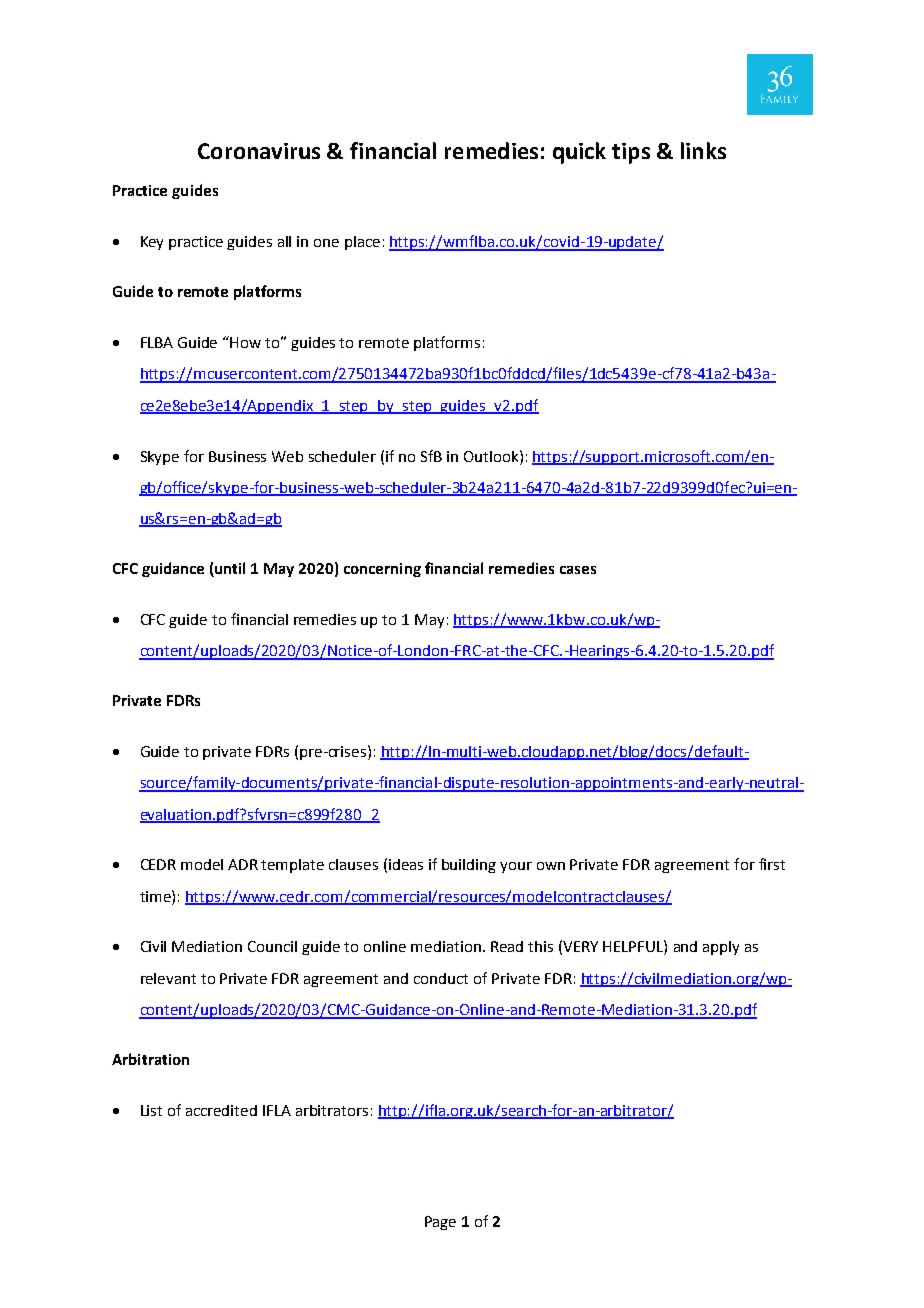 Image resolution: width=924 pixels, height=1308 pixels. Describe the element at coordinates (772, 864) in the image. I see `first` at that location.
